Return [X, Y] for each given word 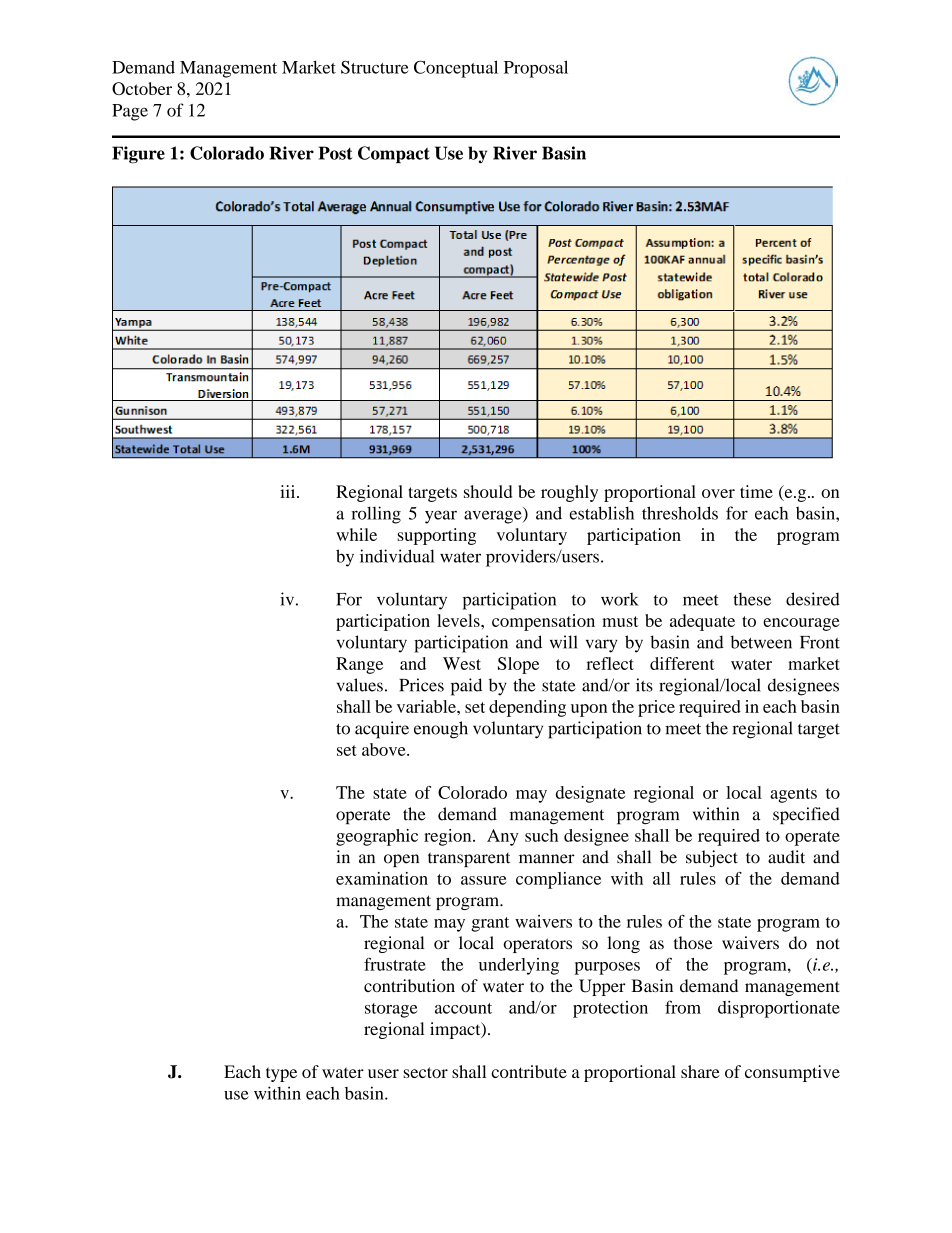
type [281, 1074]
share [700, 1071]
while [356, 534]
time [756, 491]
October [142, 88]
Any [502, 837]
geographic [377, 837]
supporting [436, 536]
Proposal [536, 69]
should [488, 491]
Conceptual [456, 69]
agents [793, 795]
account [463, 1008]
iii [289, 491]
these [752, 599]
